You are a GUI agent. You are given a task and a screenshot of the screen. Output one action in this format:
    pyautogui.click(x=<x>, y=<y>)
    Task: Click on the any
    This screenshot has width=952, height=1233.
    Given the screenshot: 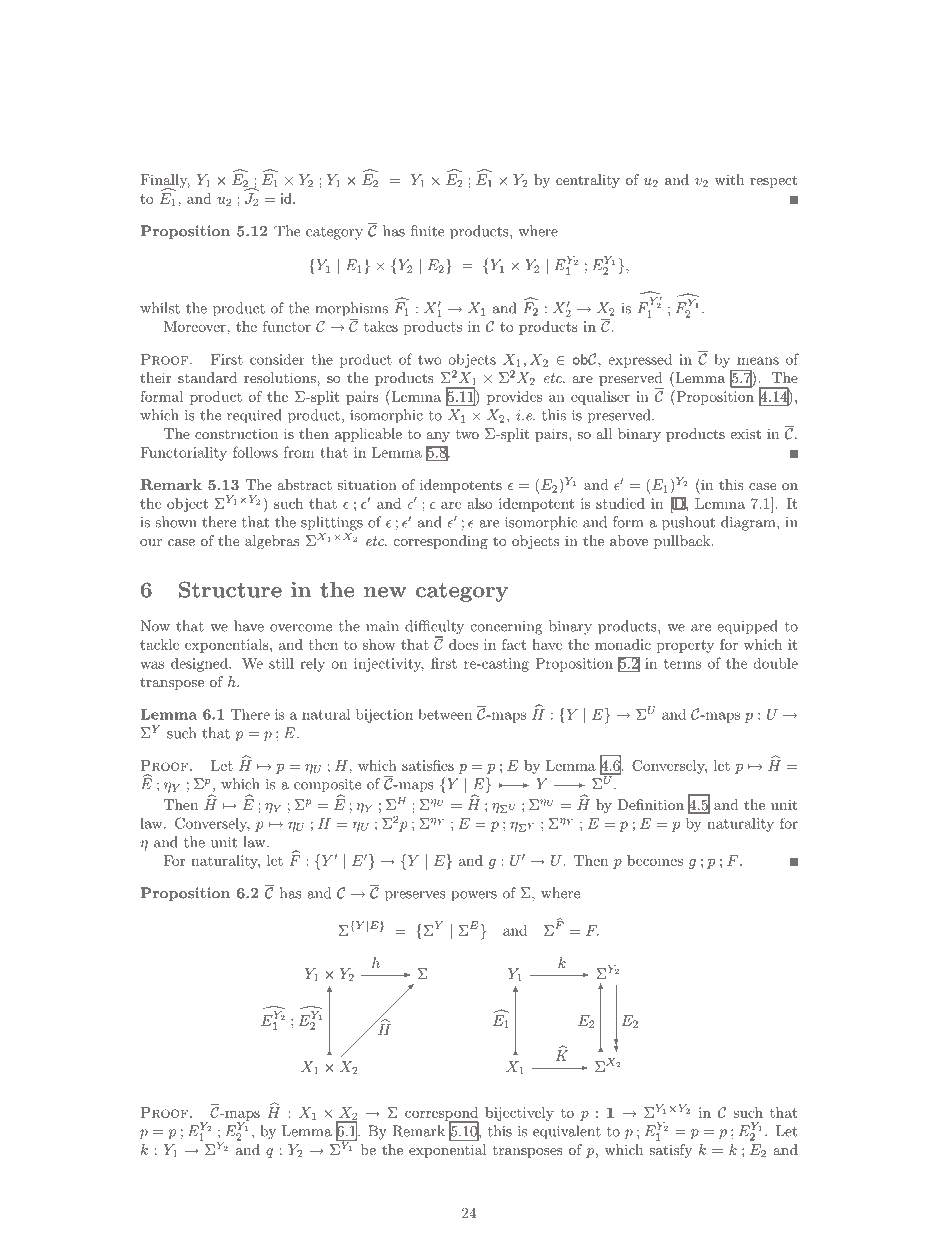 What is the action you would take?
    pyautogui.click(x=438, y=437)
